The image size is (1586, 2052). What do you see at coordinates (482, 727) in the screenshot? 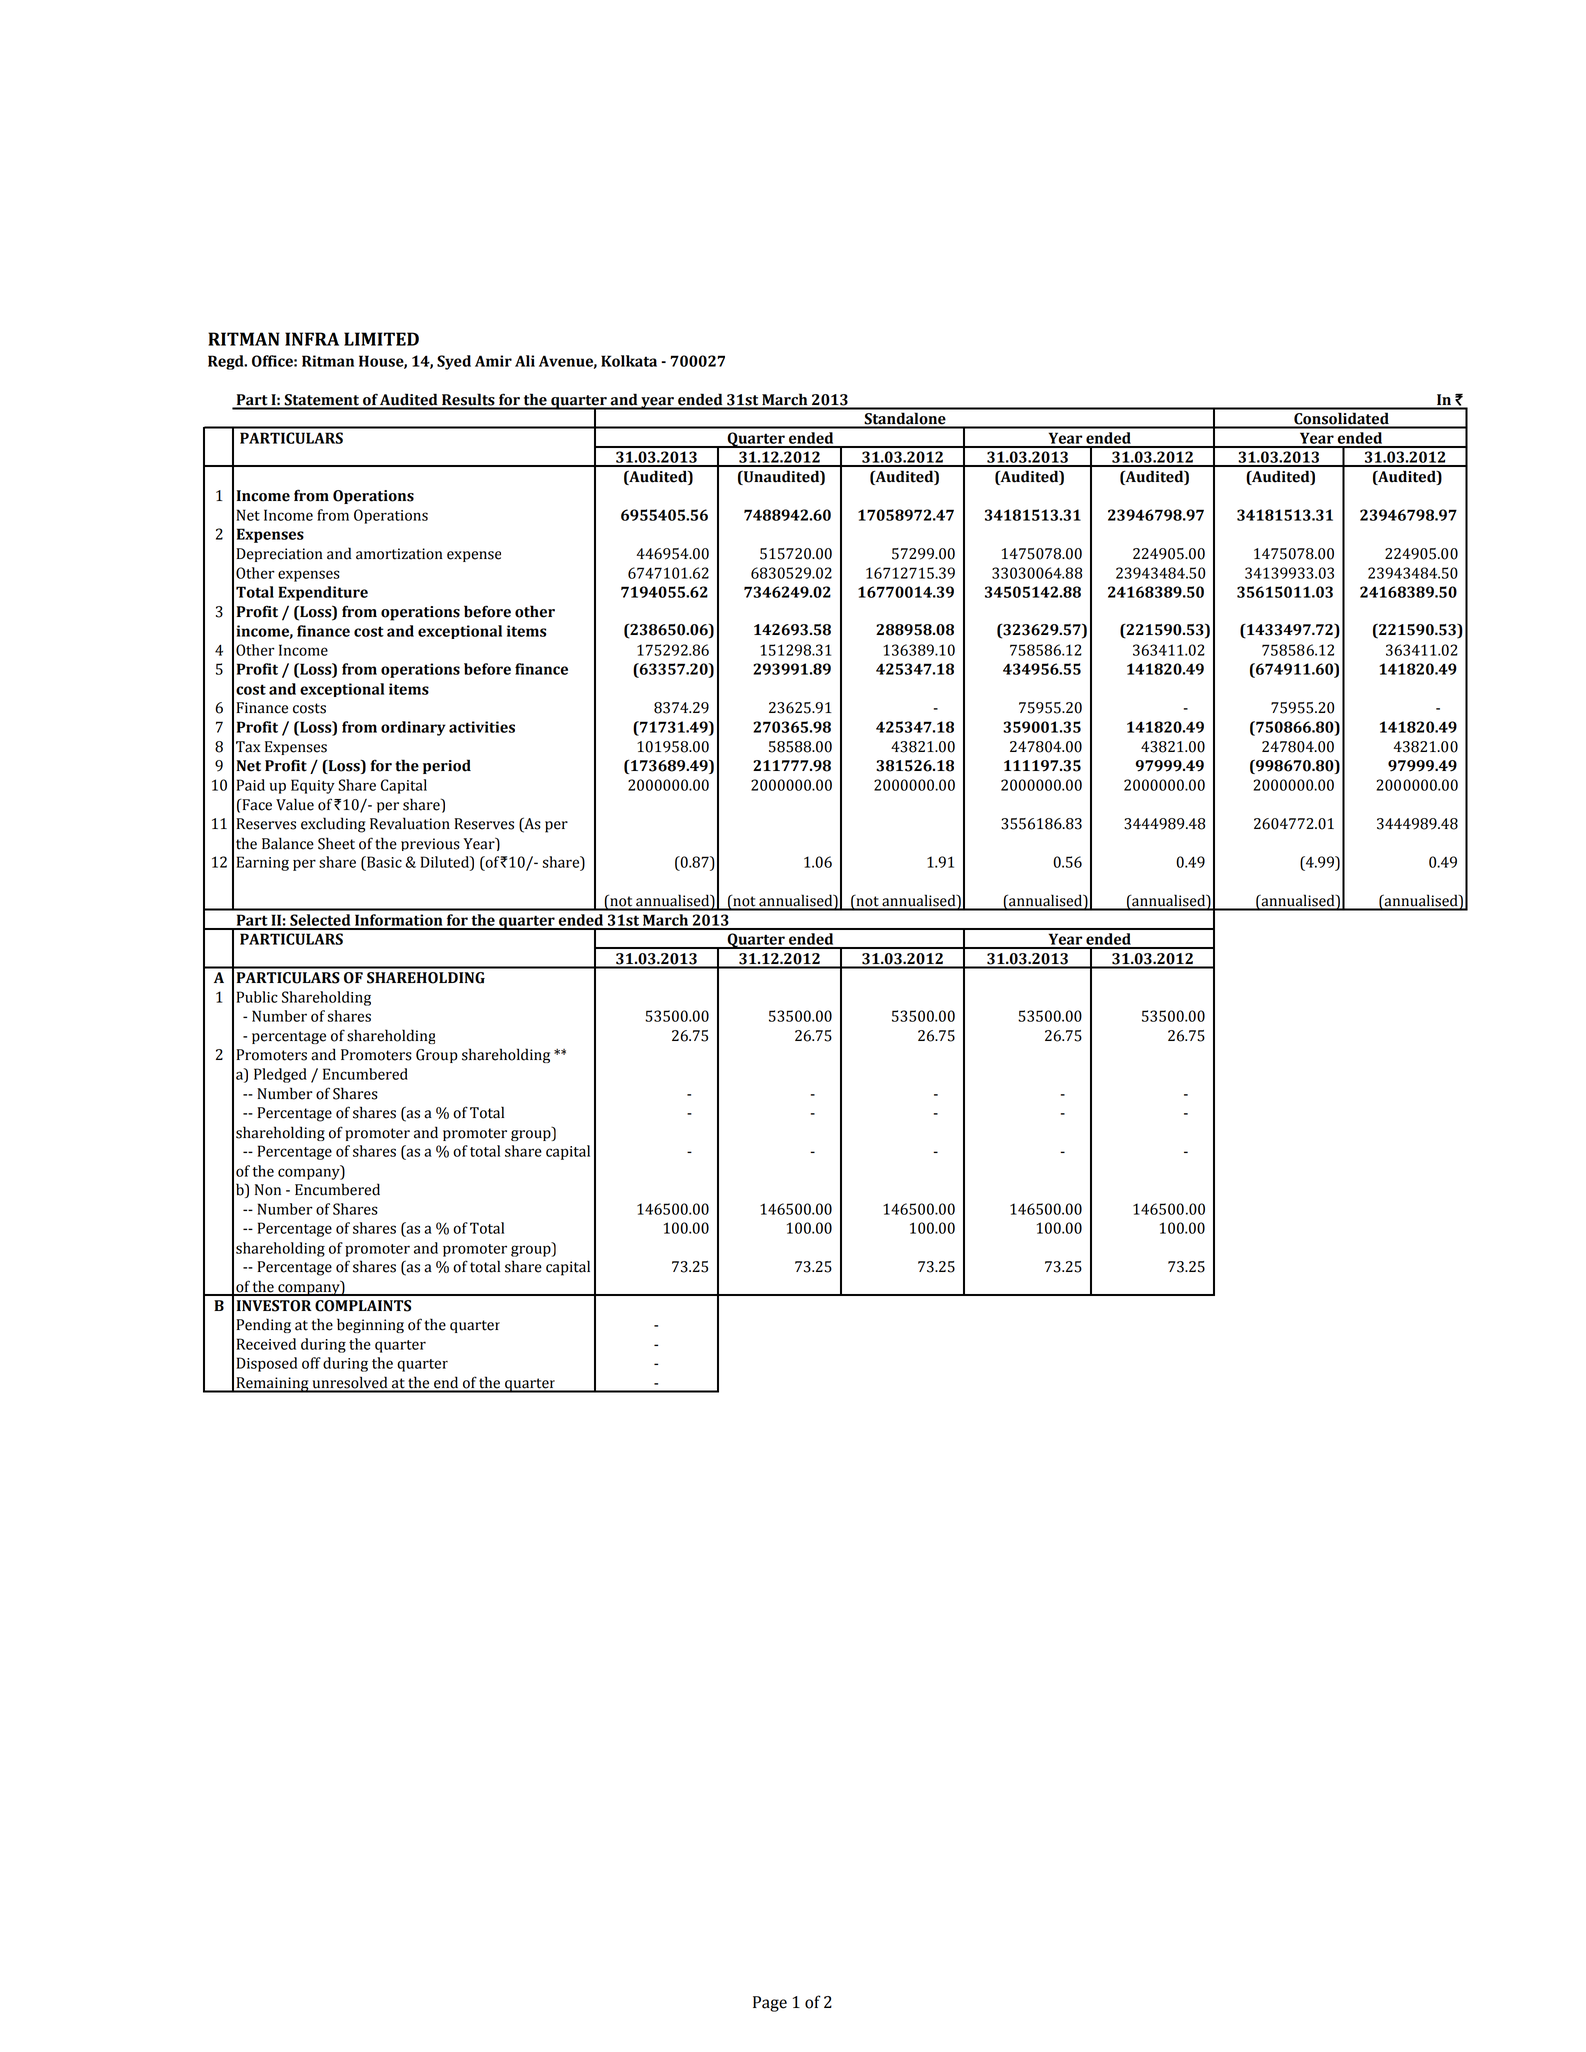
I see `activities` at bounding box center [482, 727].
